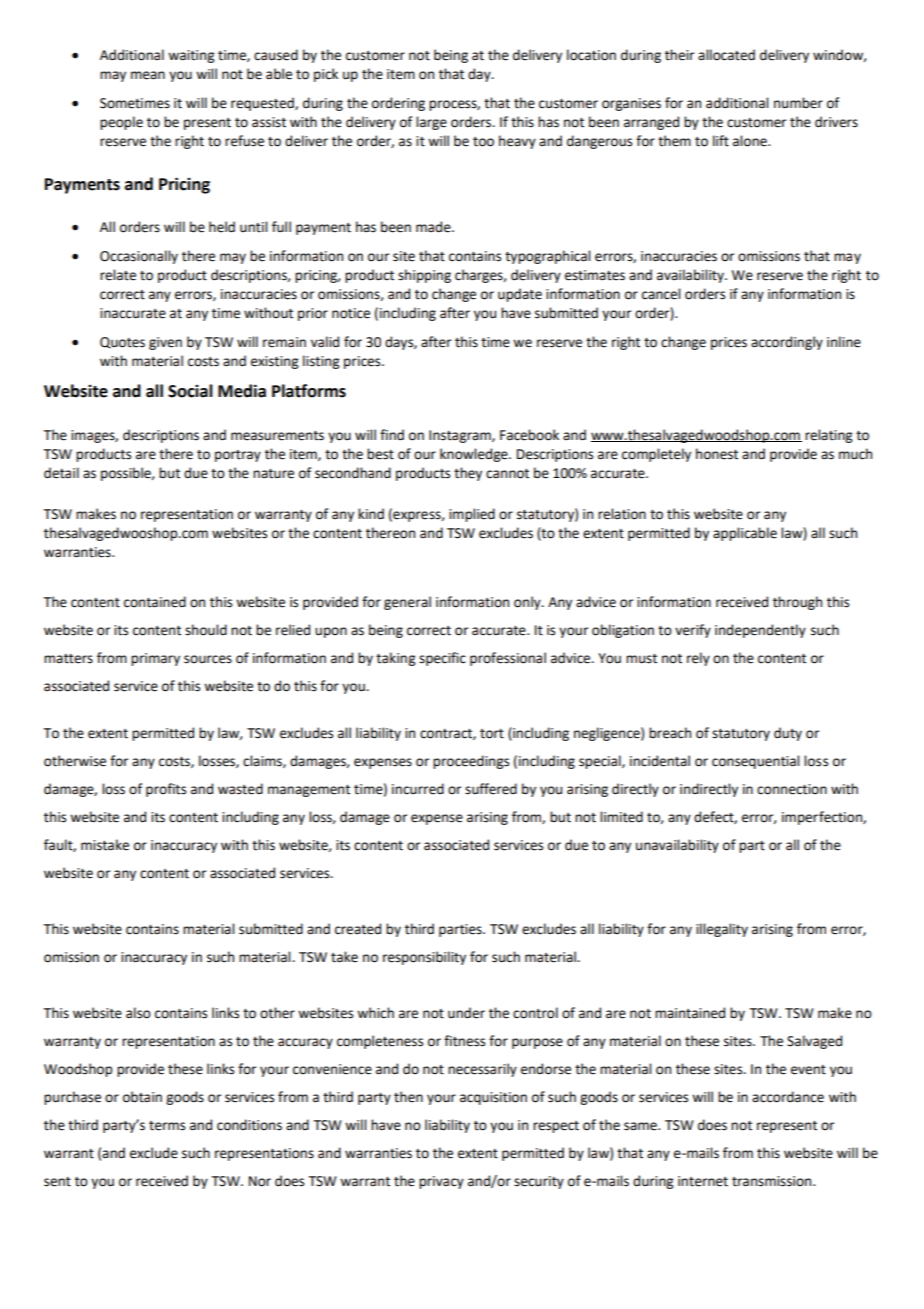 Image resolution: width=924 pixels, height=1309 pixels. What do you see at coordinates (424, 276) in the page?
I see `shipping` at bounding box center [424, 276].
